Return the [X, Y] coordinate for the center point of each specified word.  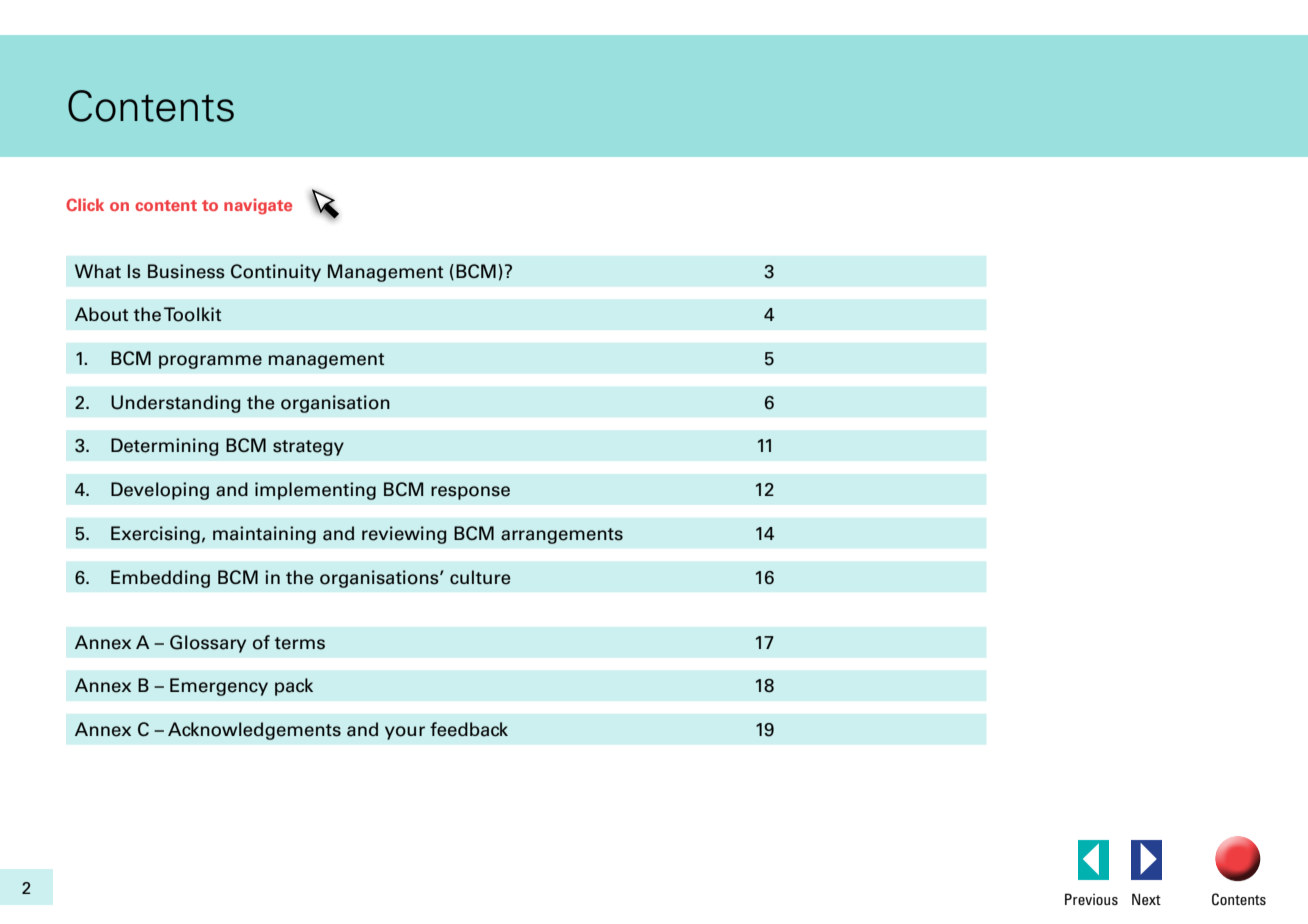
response [470, 493]
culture [480, 577]
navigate [258, 207]
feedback [469, 729]
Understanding [176, 404]
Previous [1091, 899]
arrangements [562, 536]
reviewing [404, 535]
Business [186, 271]
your [405, 733]
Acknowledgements [254, 731]
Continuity [276, 273]
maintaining [264, 535]
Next [1146, 899]
